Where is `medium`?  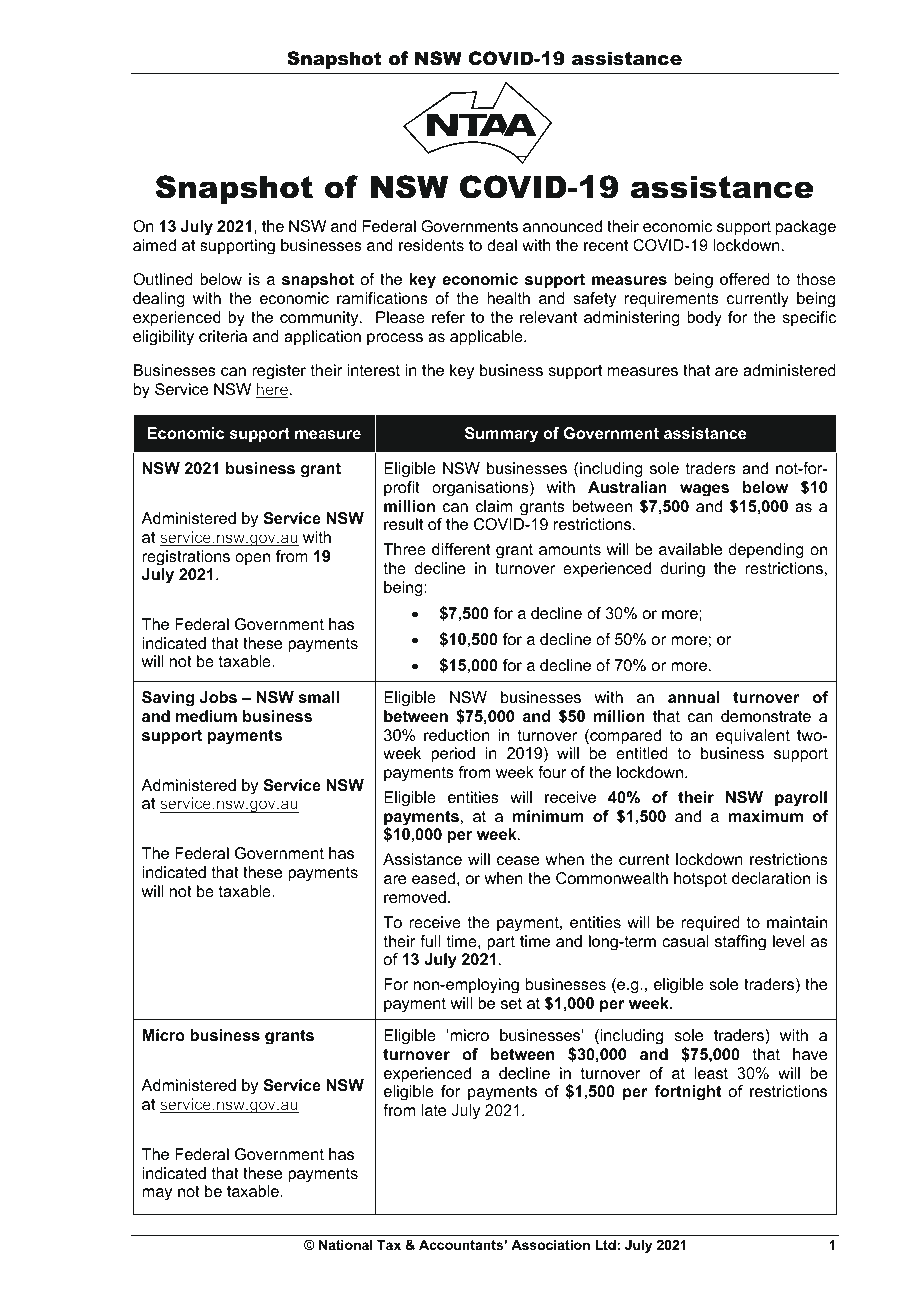 medium is located at coordinates (206, 716).
